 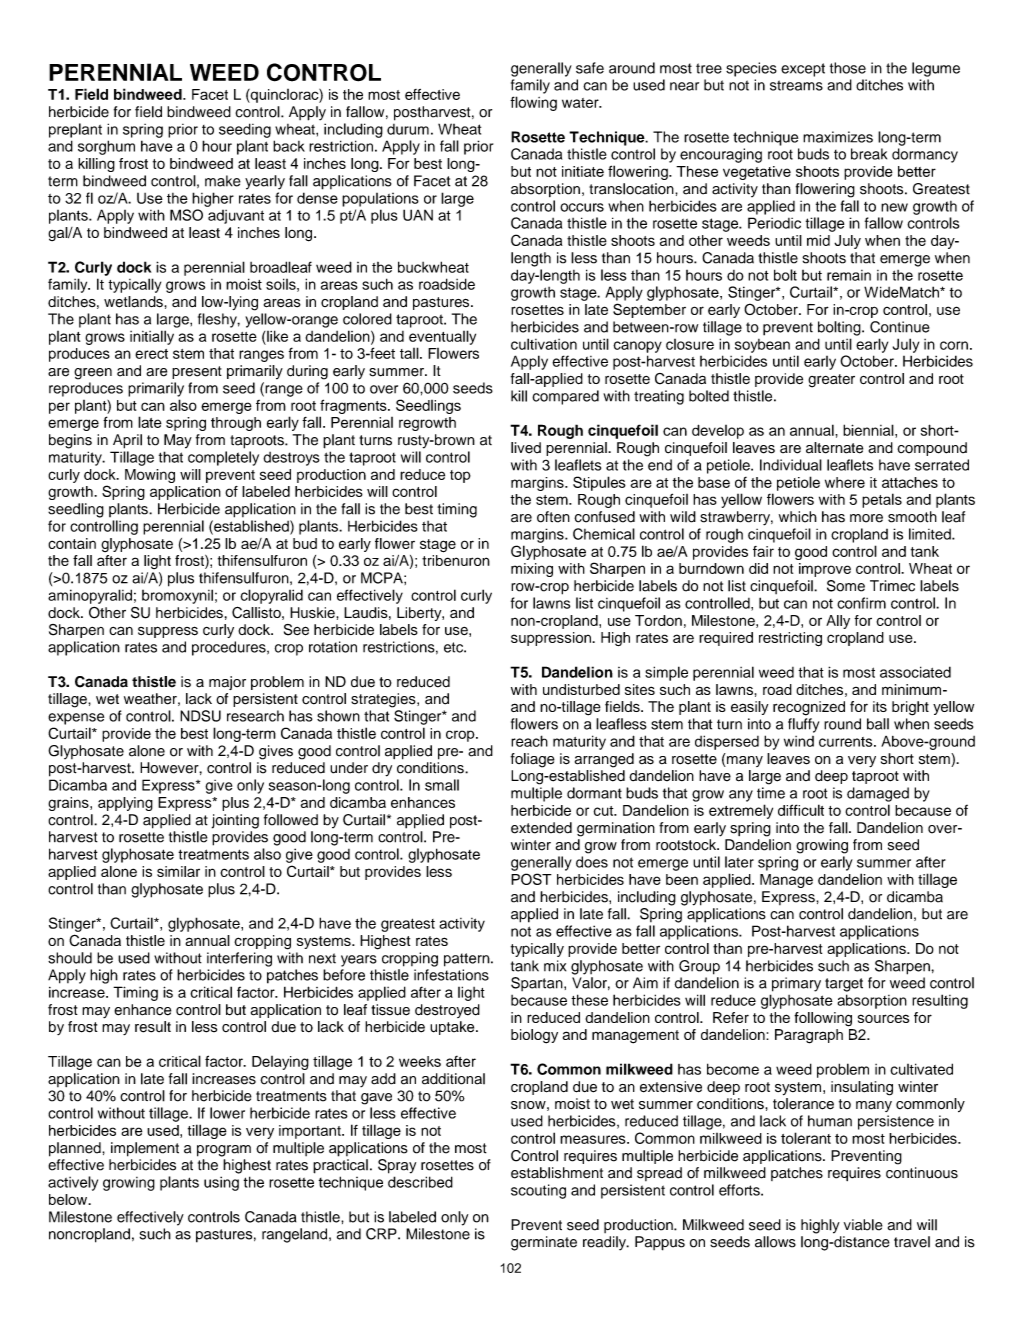 I want to click on sorghum, so click(x=106, y=147).
